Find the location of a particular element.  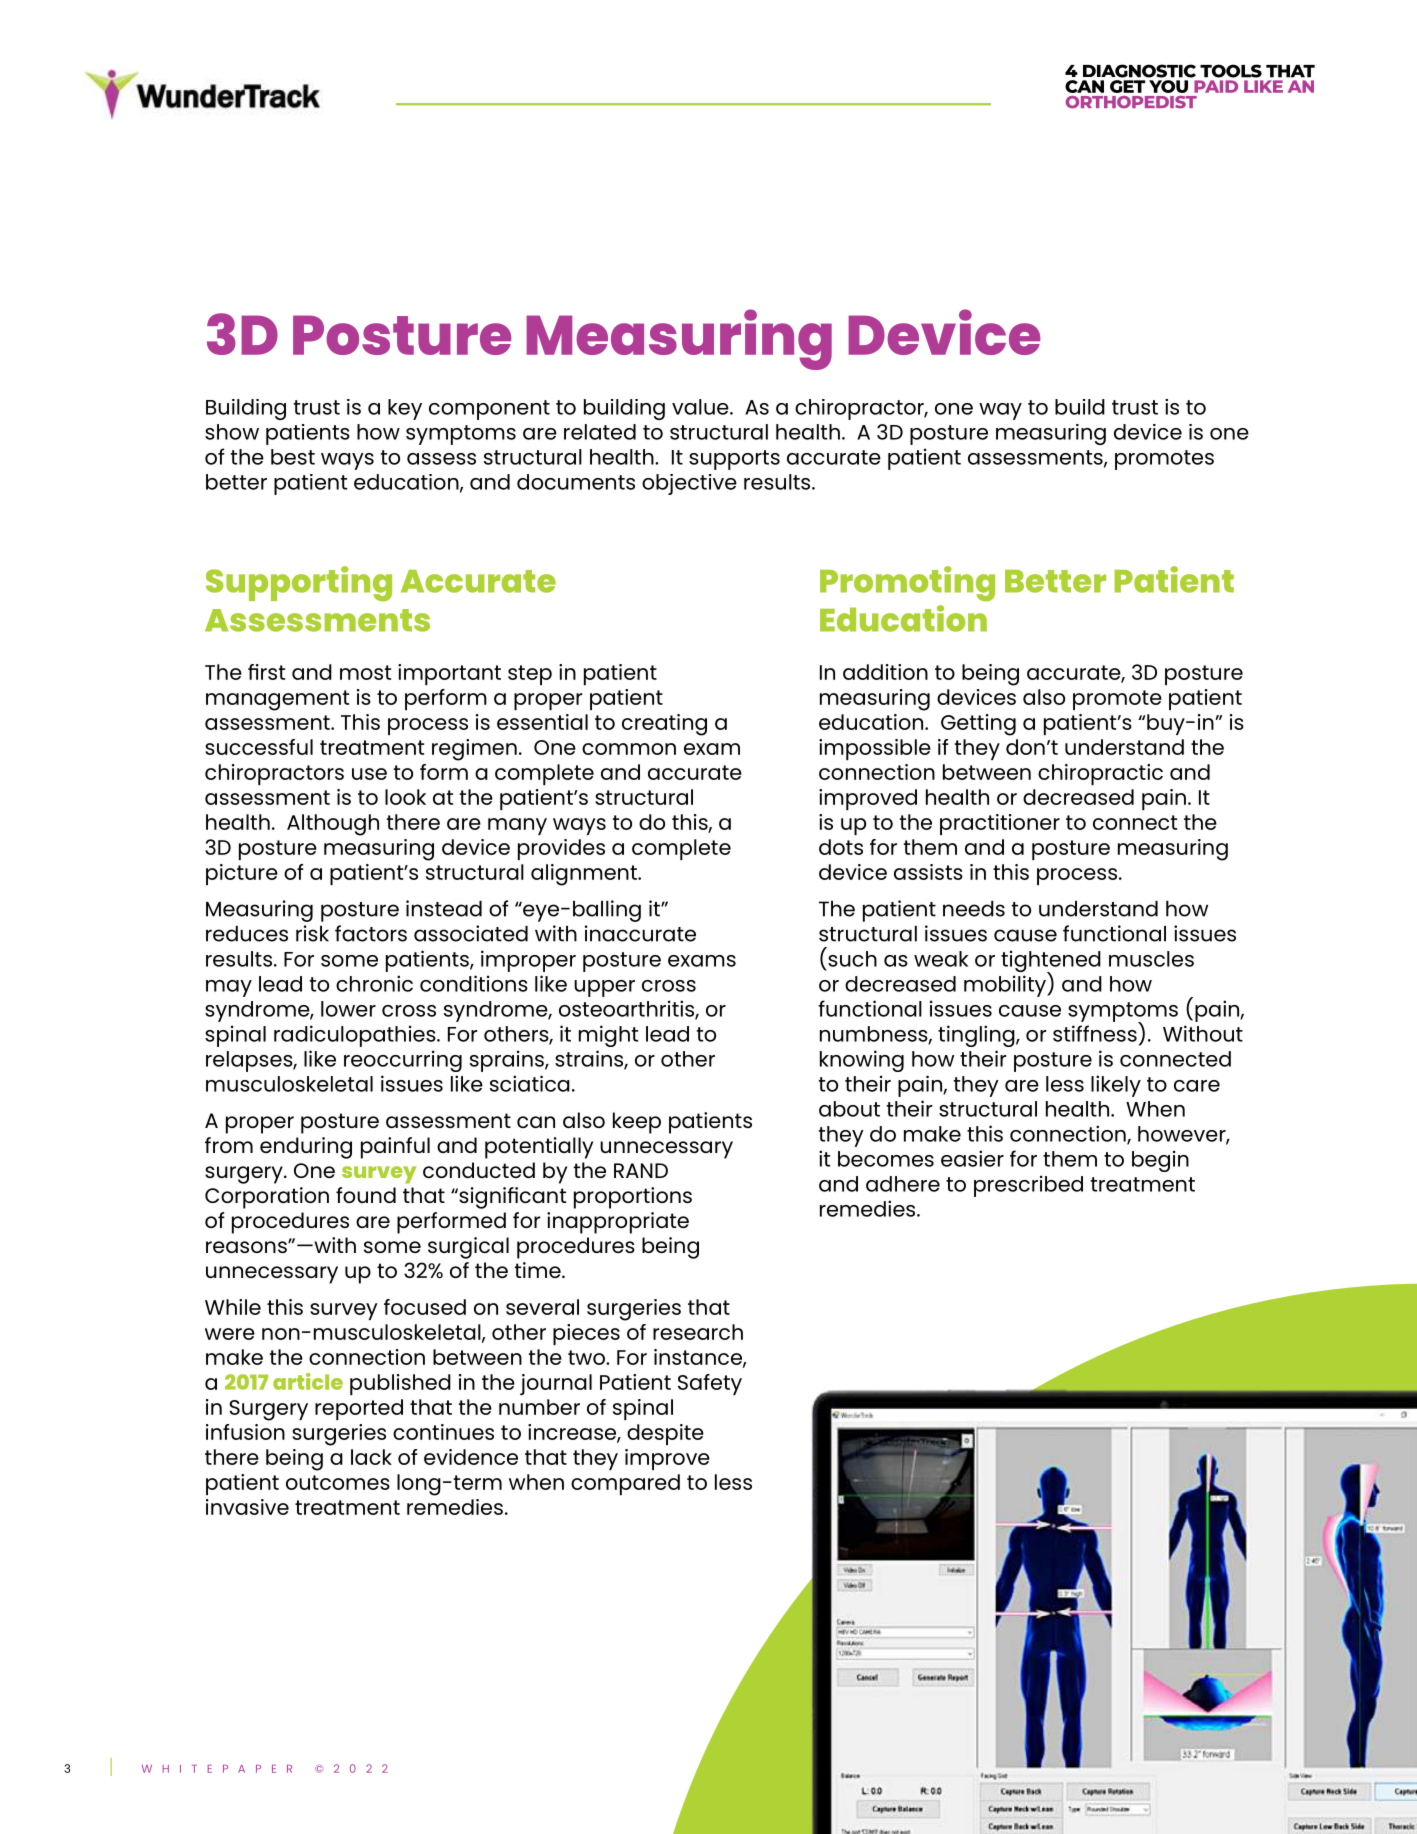

creating is located at coordinates (664, 725).
